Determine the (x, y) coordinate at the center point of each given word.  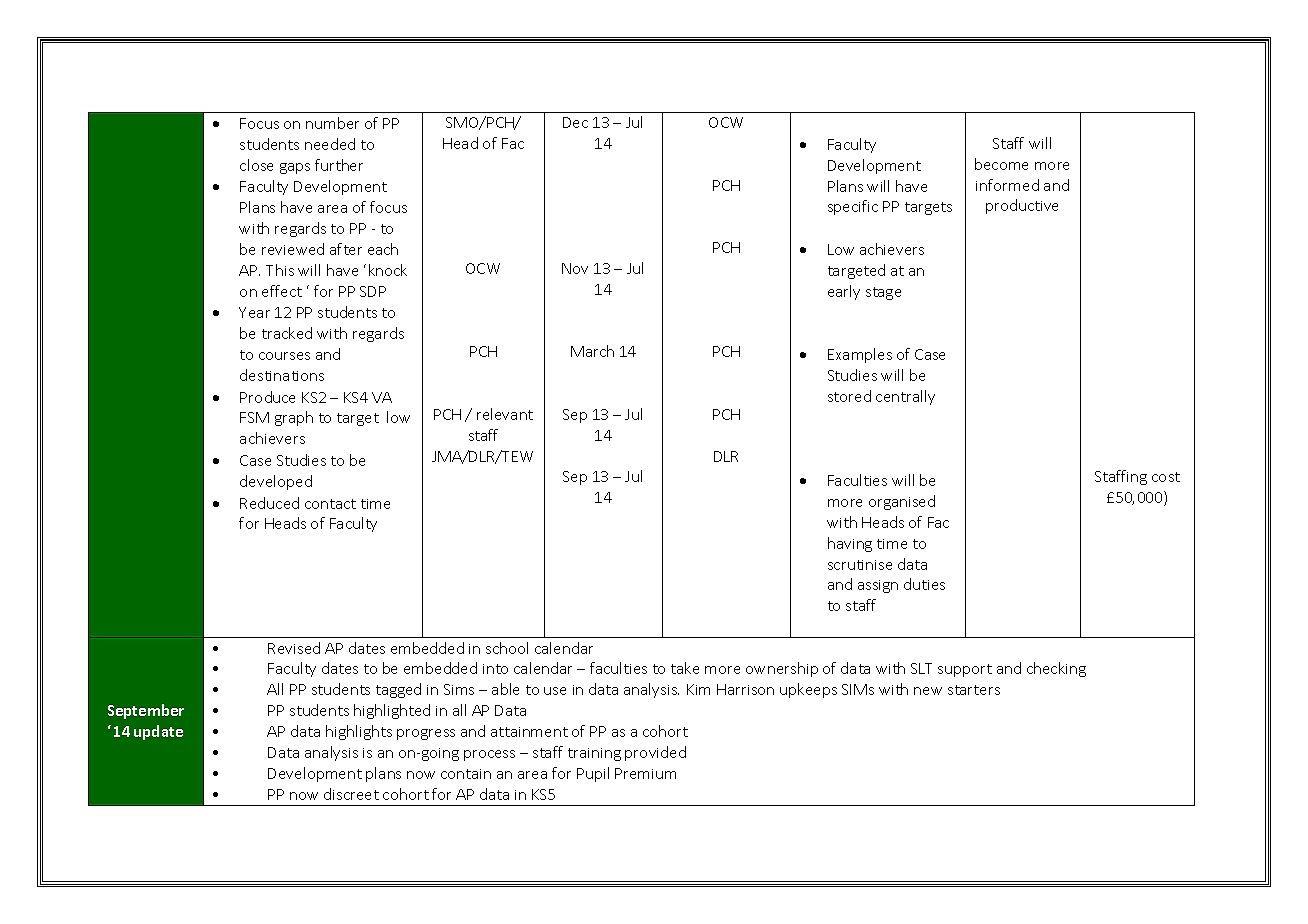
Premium (645, 773)
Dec (575, 122)
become (1001, 164)
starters (974, 690)
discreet (351, 794)
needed (330, 144)
